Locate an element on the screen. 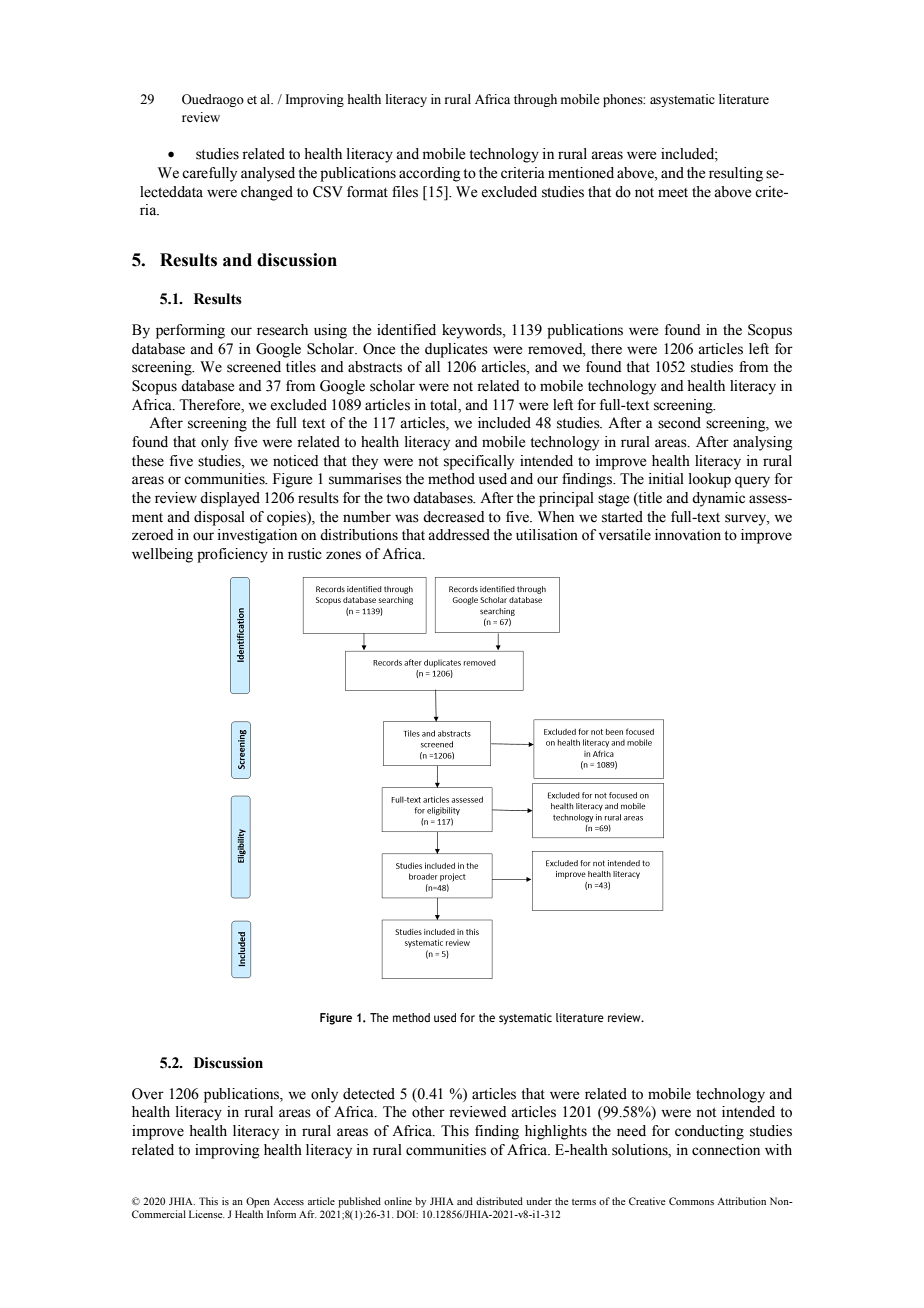 This screenshot has height=1308, width=924. screened is located at coordinates (254, 367).
